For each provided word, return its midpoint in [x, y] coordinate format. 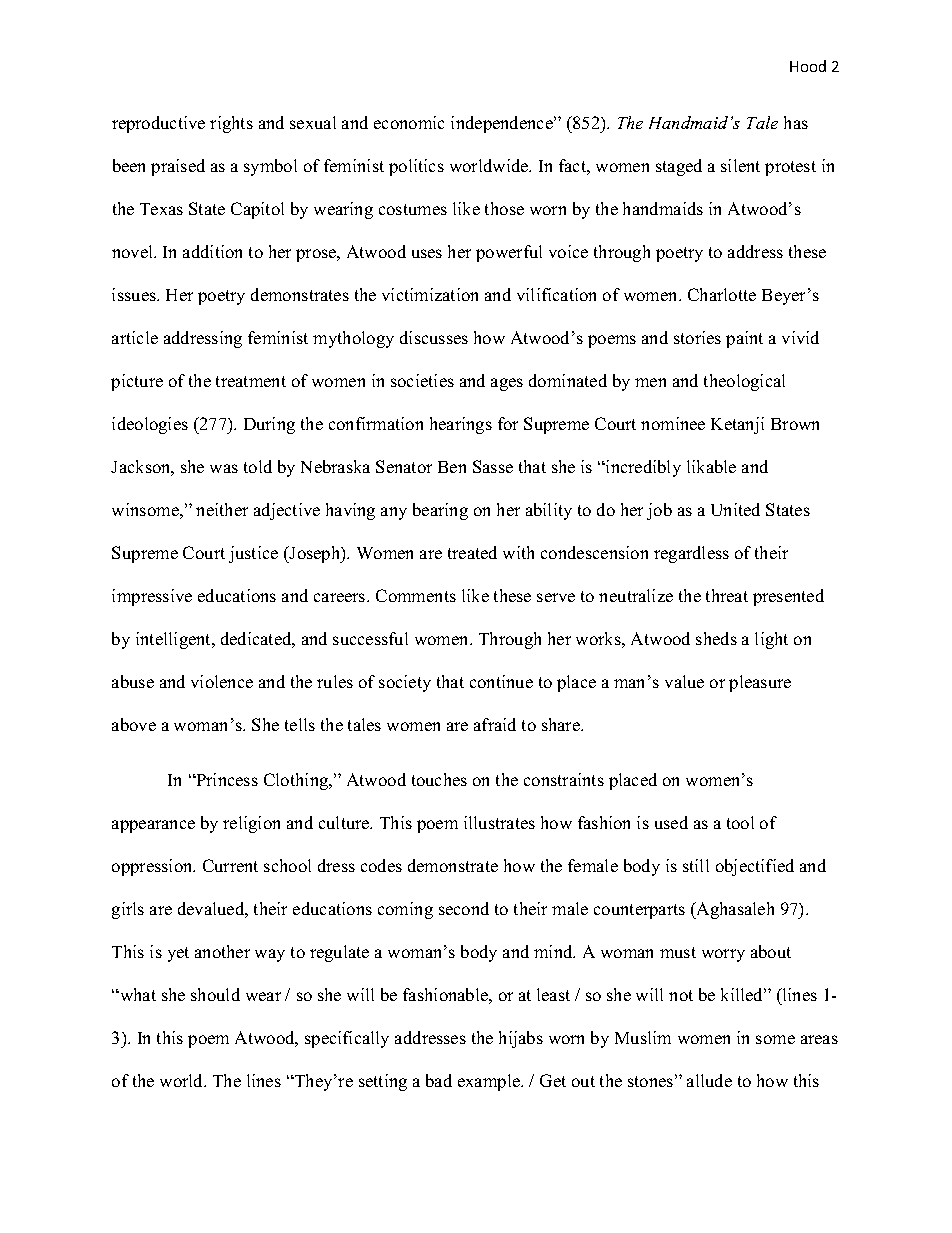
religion [251, 824]
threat [727, 595]
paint [744, 339]
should [215, 994]
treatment [251, 381]
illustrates [499, 822]
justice [253, 554]
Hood [808, 66]
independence [503, 124]
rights [231, 124]
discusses [434, 337]
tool [740, 822]
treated [472, 552]
